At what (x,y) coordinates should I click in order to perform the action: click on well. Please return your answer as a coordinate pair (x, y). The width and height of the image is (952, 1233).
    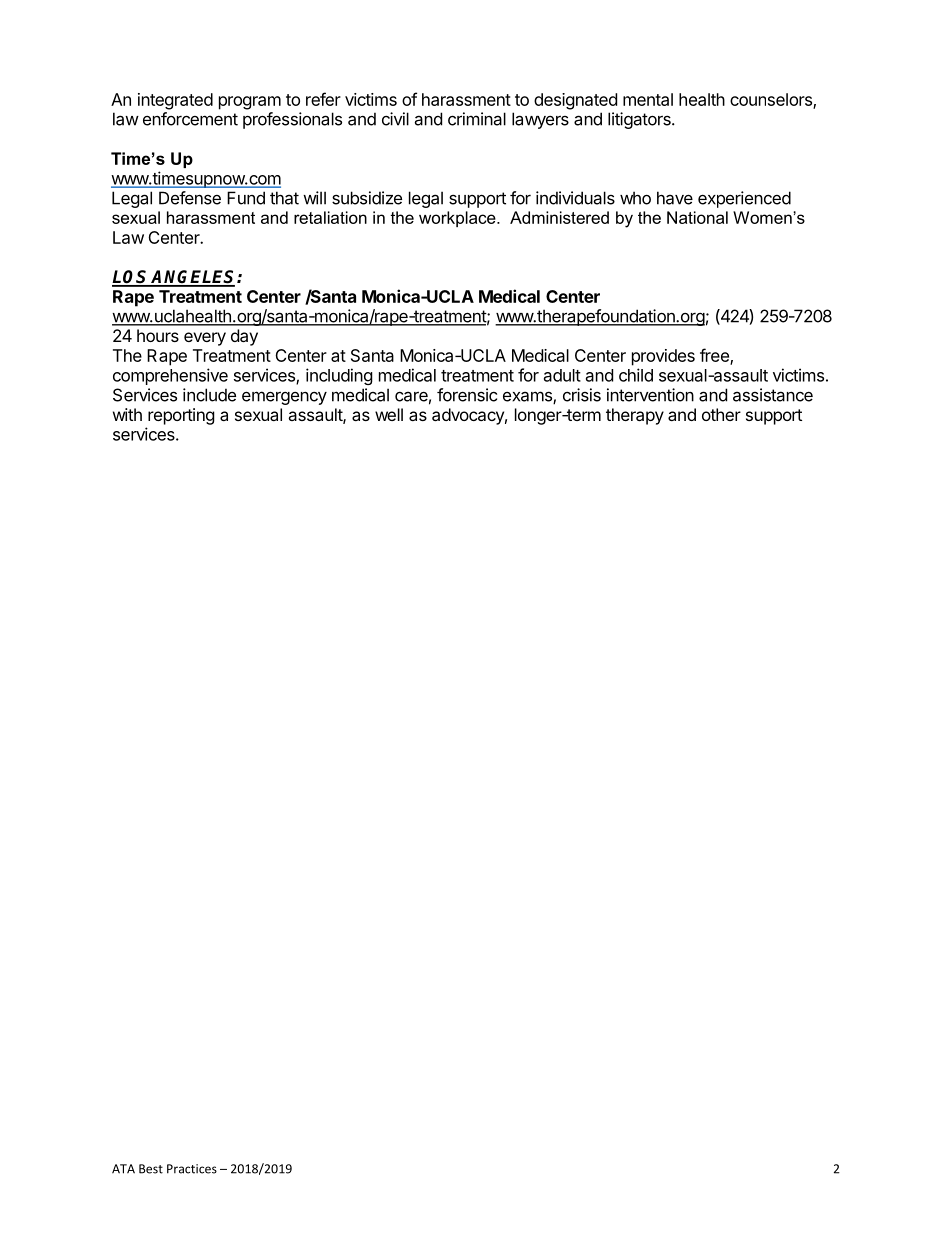
    Looking at the image, I should click on (389, 414).
